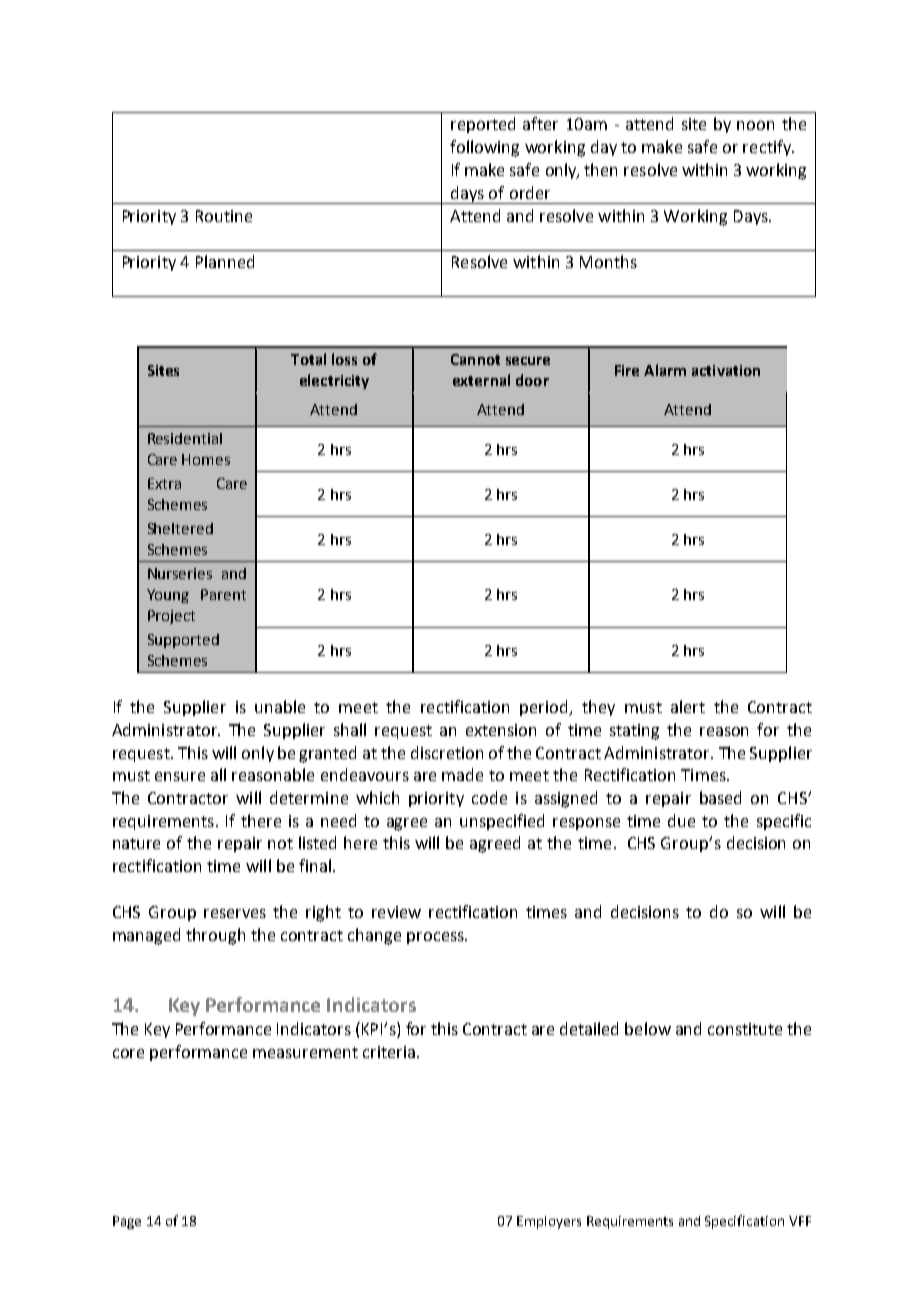 The image size is (924, 1308). What do you see at coordinates (501, 730) in the screenshot?
I see `extension` at bounding box center [501, 730].
